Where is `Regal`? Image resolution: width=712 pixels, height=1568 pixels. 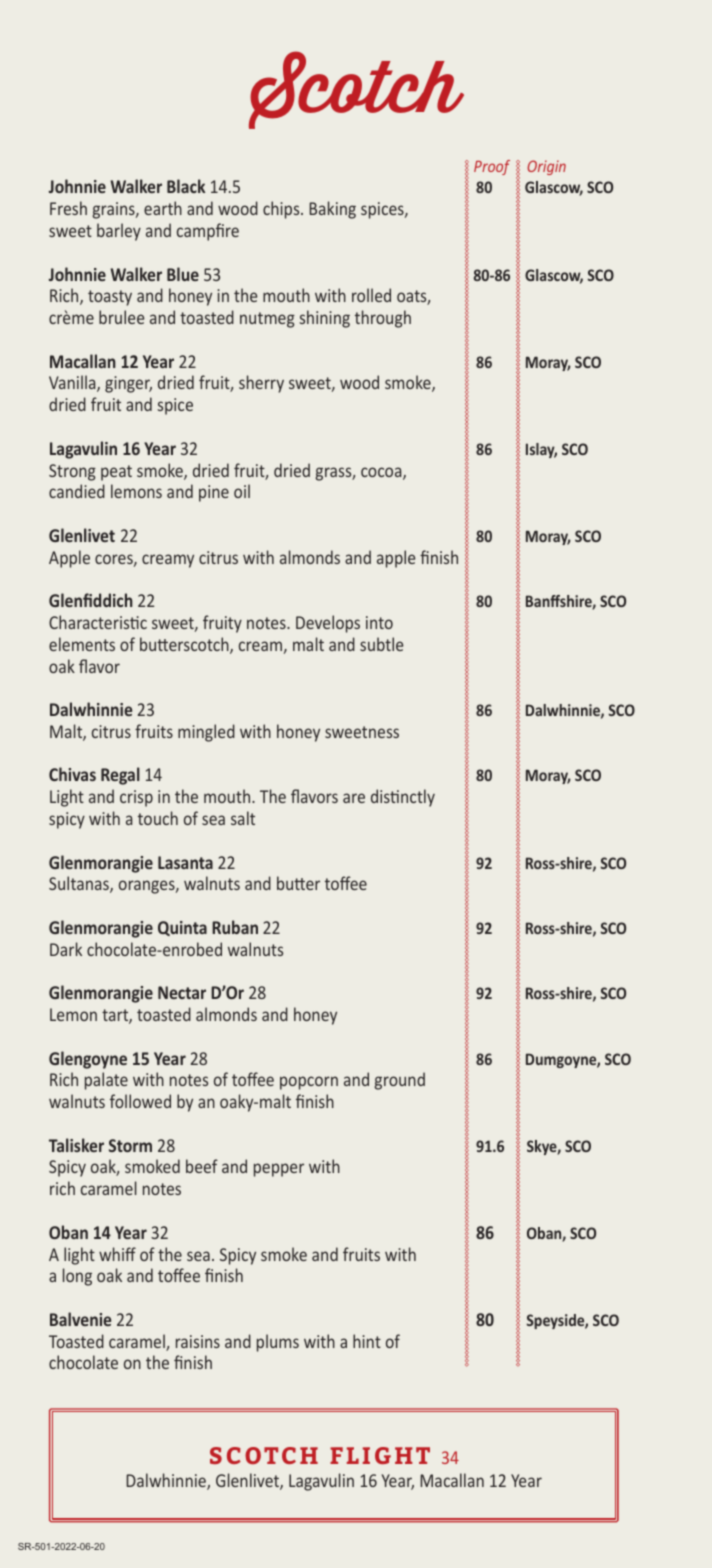 Regal is located at coordinates (120, 776).
